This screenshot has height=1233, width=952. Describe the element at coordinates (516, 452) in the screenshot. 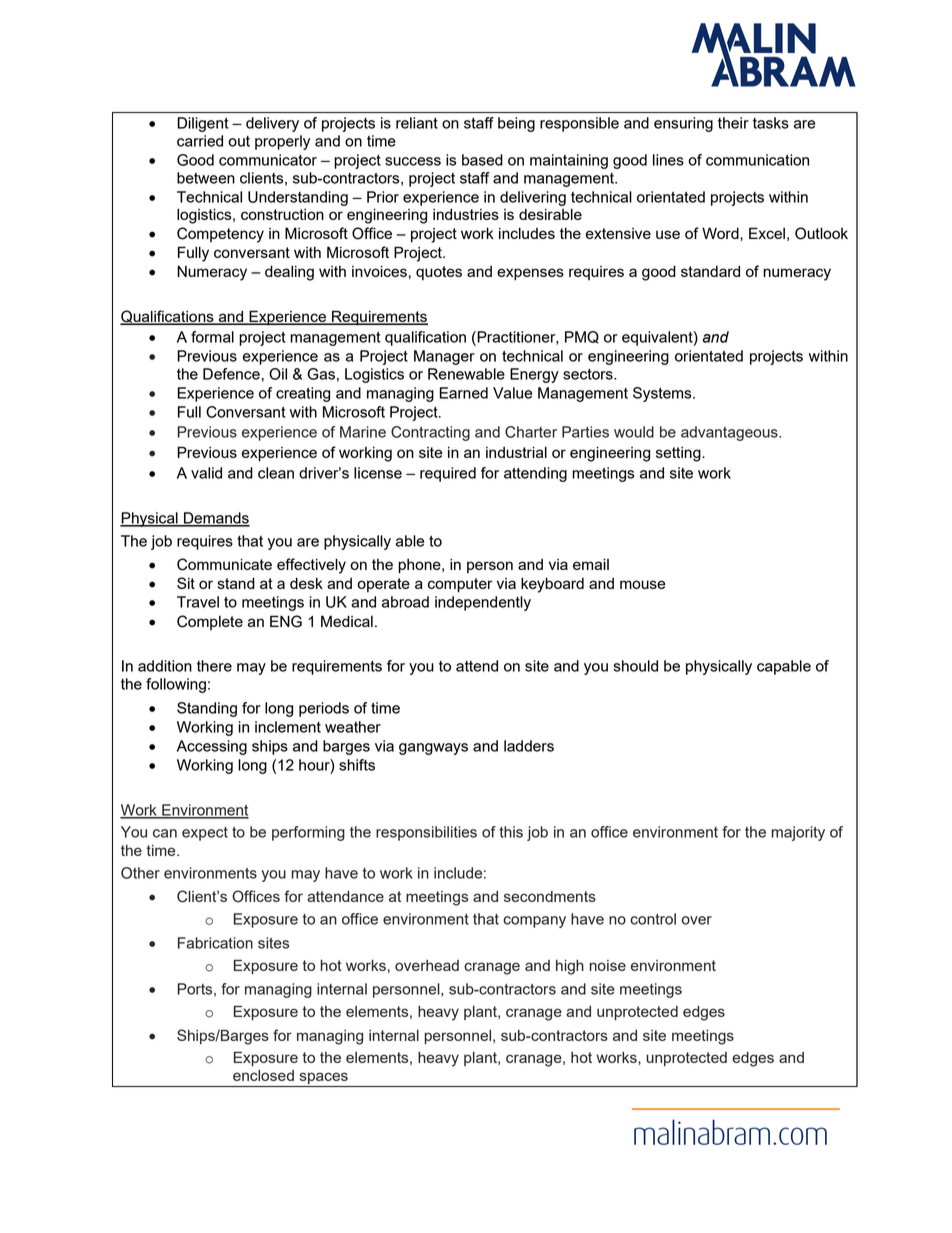

I see `industrial` at that location.
